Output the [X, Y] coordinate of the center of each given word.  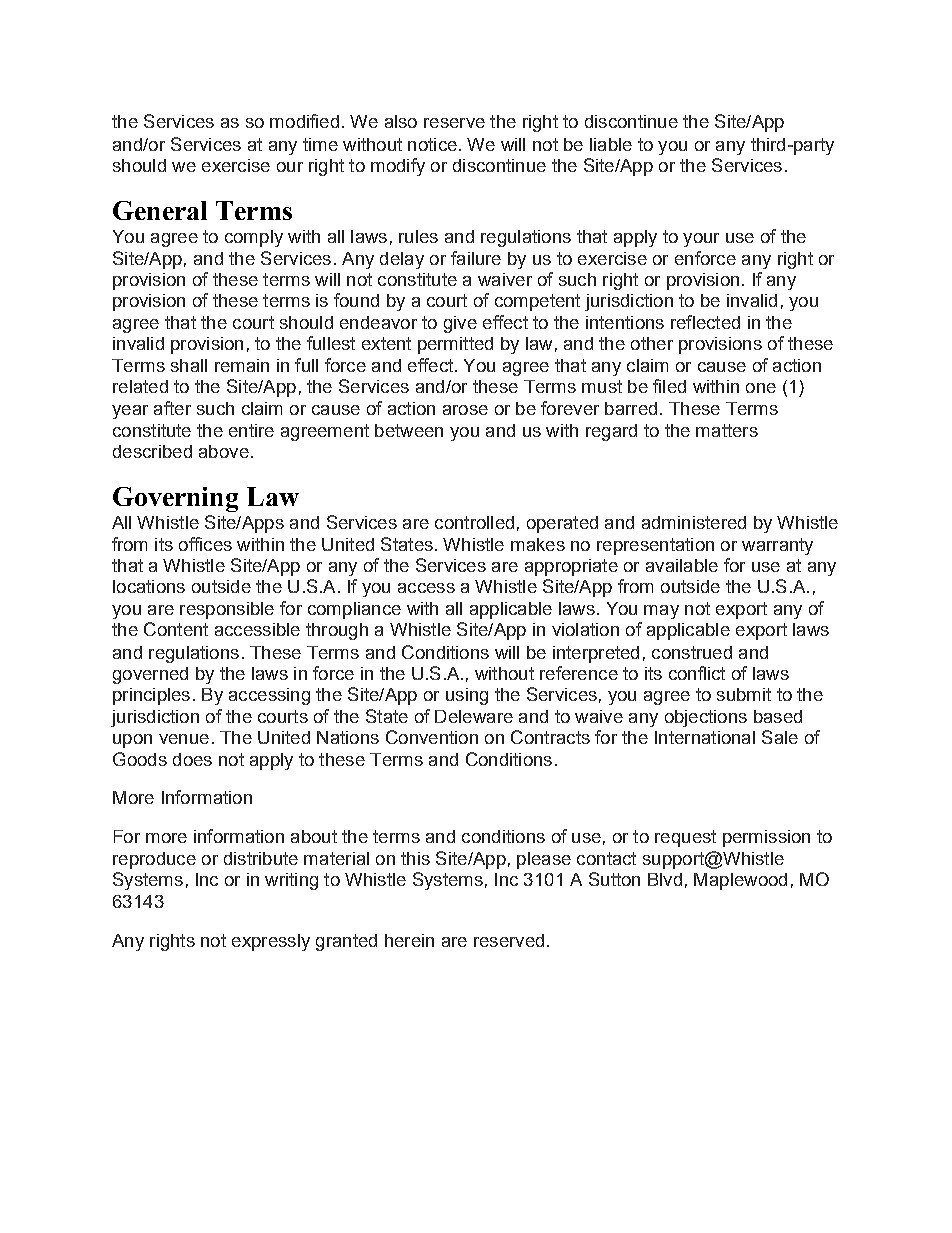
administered [694, 522]
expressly [271, 942]
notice [432, 144]
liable [611, 144]
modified [304, 121]
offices [205, 544]
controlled [474, 522]
